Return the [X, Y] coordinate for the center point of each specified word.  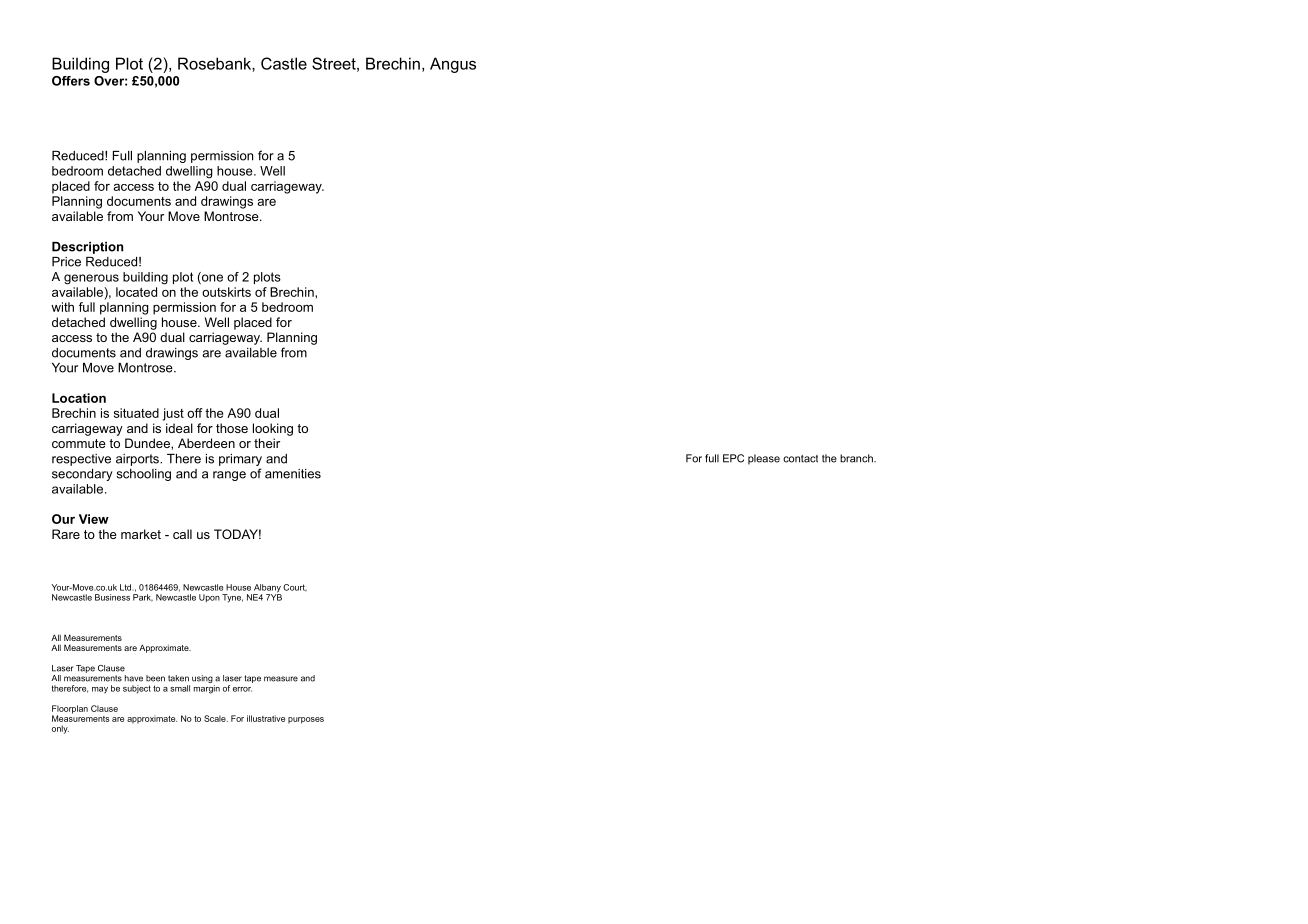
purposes [306, 720]
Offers [71, 81]
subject [137, 689]
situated [136, 413]
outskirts [226, 292]
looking [273, 429]
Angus [453, 65]
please [764, 459]
